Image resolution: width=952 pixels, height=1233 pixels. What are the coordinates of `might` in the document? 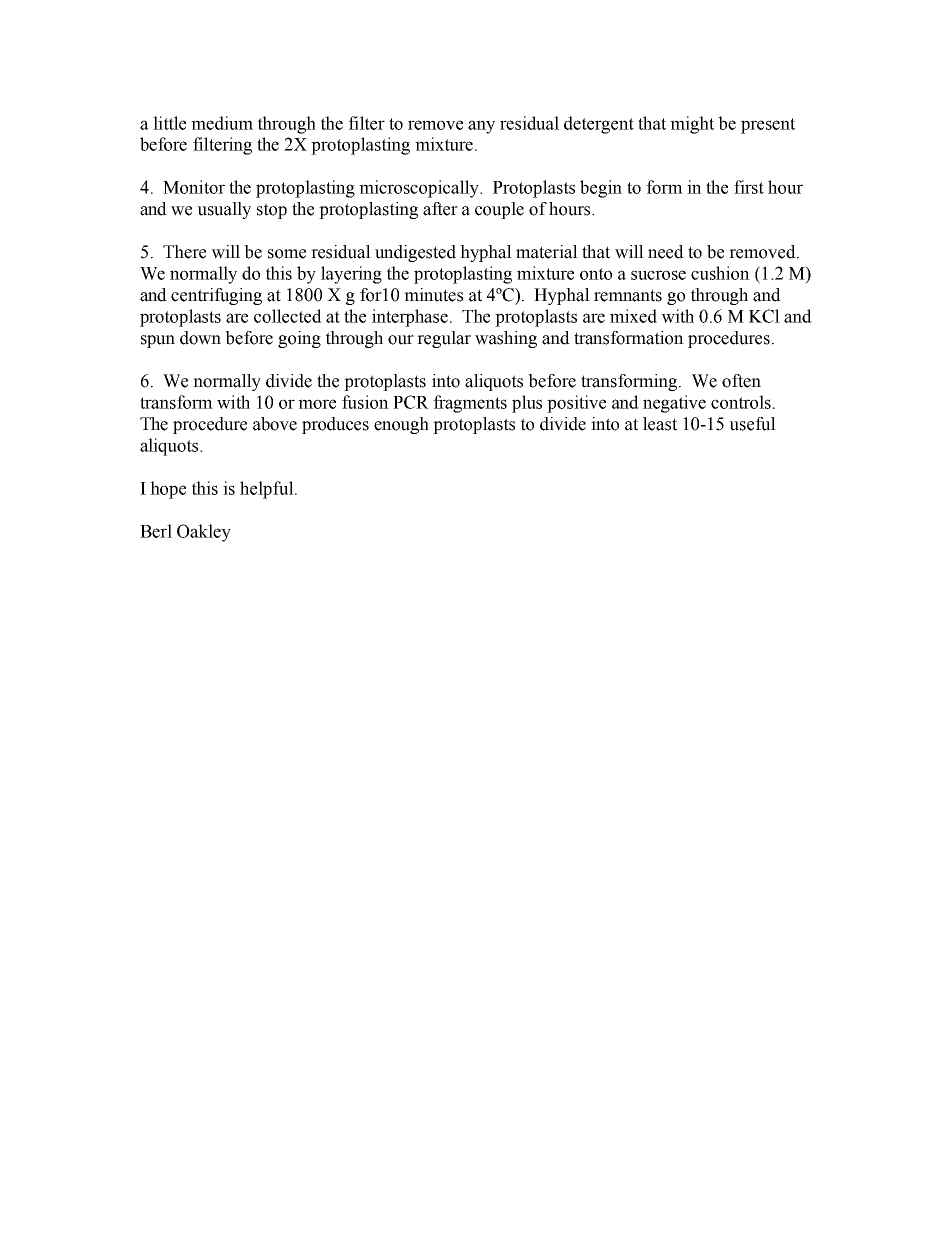 It's located at (692, 125).
